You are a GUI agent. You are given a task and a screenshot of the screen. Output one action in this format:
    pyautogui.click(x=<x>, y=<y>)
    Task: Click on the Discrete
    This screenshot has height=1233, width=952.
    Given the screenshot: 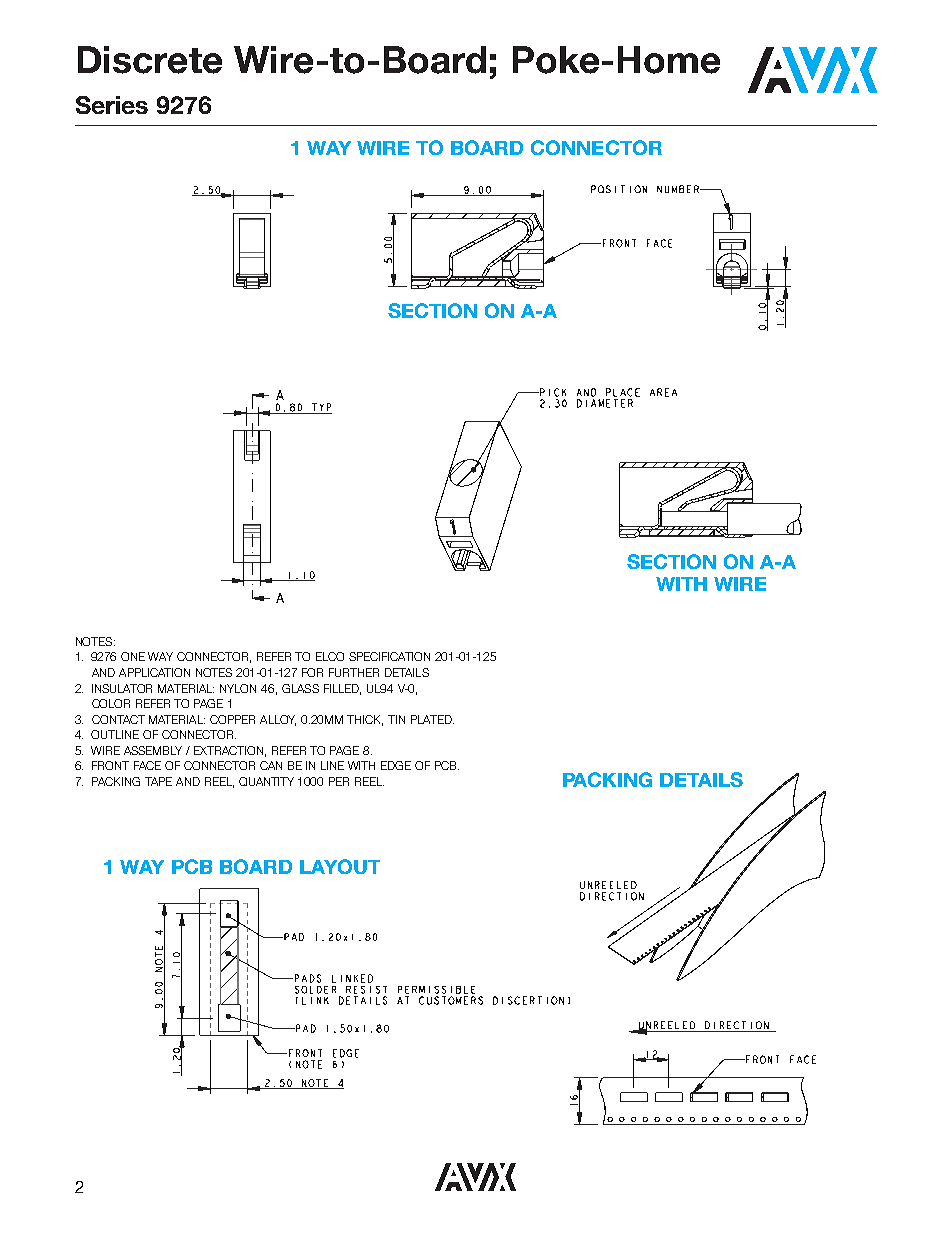 What is the action you would take?
    pyautogui.click(x=150, y=60)
